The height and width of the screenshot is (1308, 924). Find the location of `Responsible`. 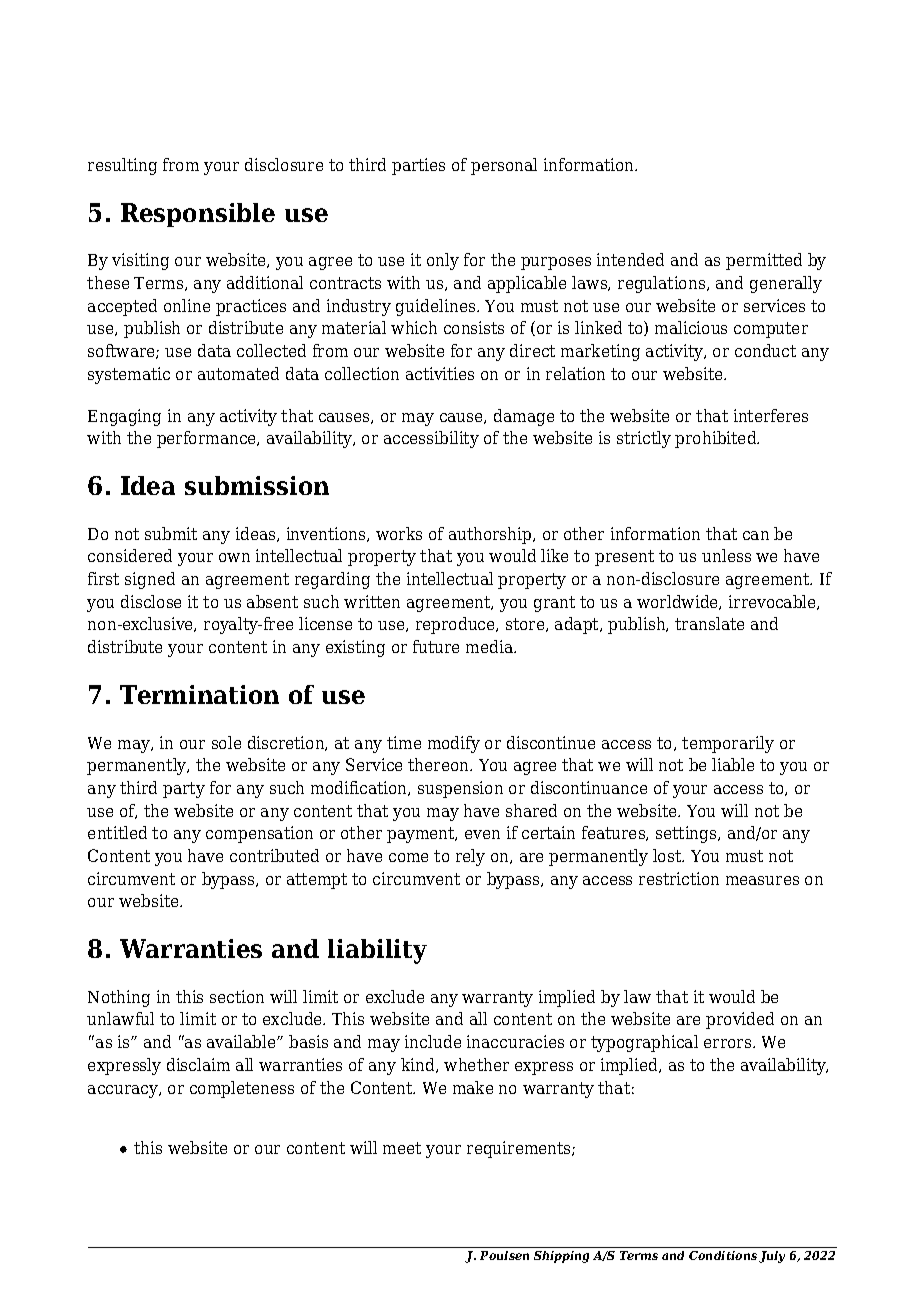

Responsible is located at coordinates (198, 215).
